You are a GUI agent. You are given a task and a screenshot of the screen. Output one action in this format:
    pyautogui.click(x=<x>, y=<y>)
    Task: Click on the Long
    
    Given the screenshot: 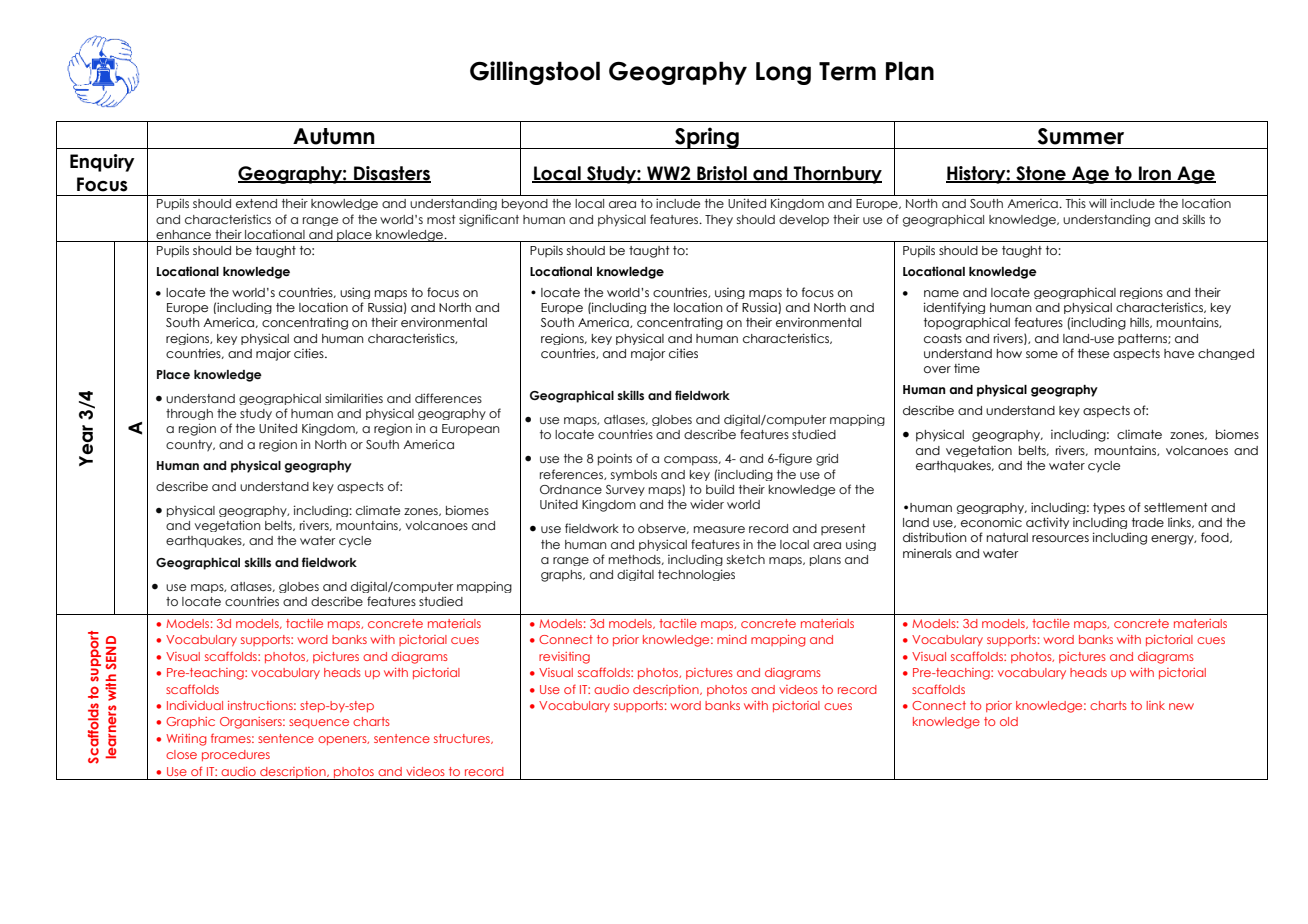 What is the action you would take?
    pyautogui.click(x=783, y=73)
